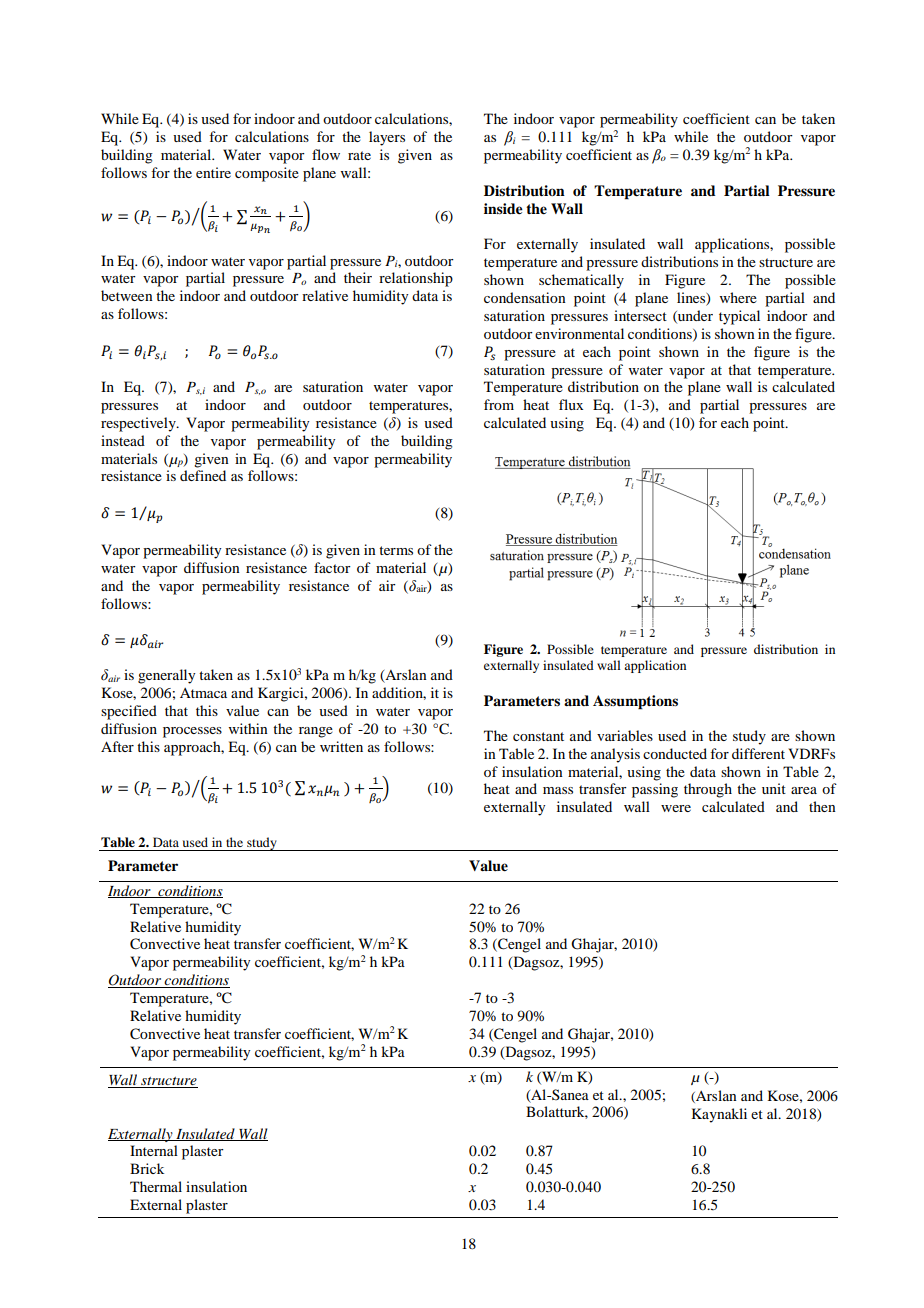 This document has width=924, height=1308. Describe the element at coordinates (738, 297) in the document. I see `where` at that location.
